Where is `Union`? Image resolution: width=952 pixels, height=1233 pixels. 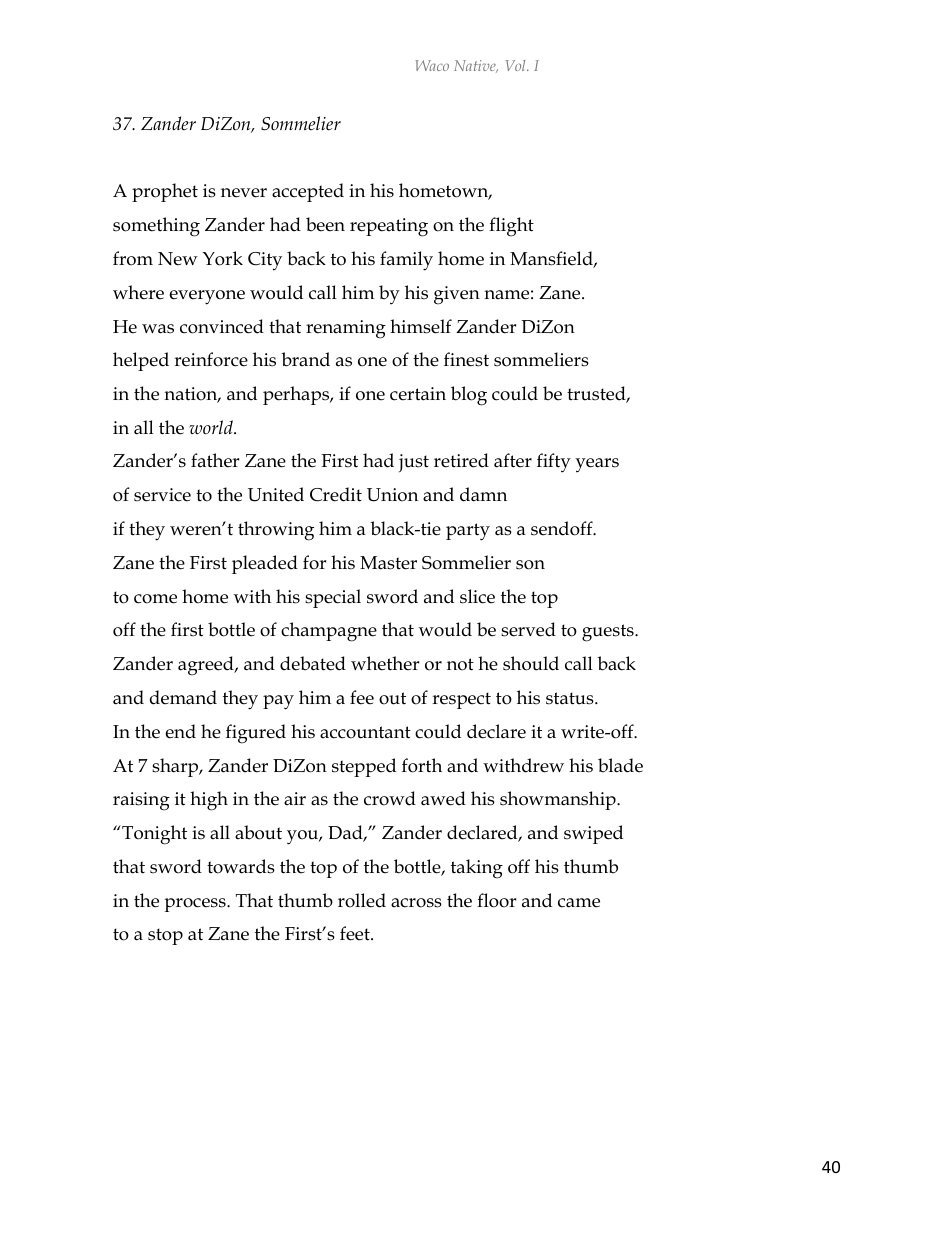 Union is located at coordinates (392, 495).
